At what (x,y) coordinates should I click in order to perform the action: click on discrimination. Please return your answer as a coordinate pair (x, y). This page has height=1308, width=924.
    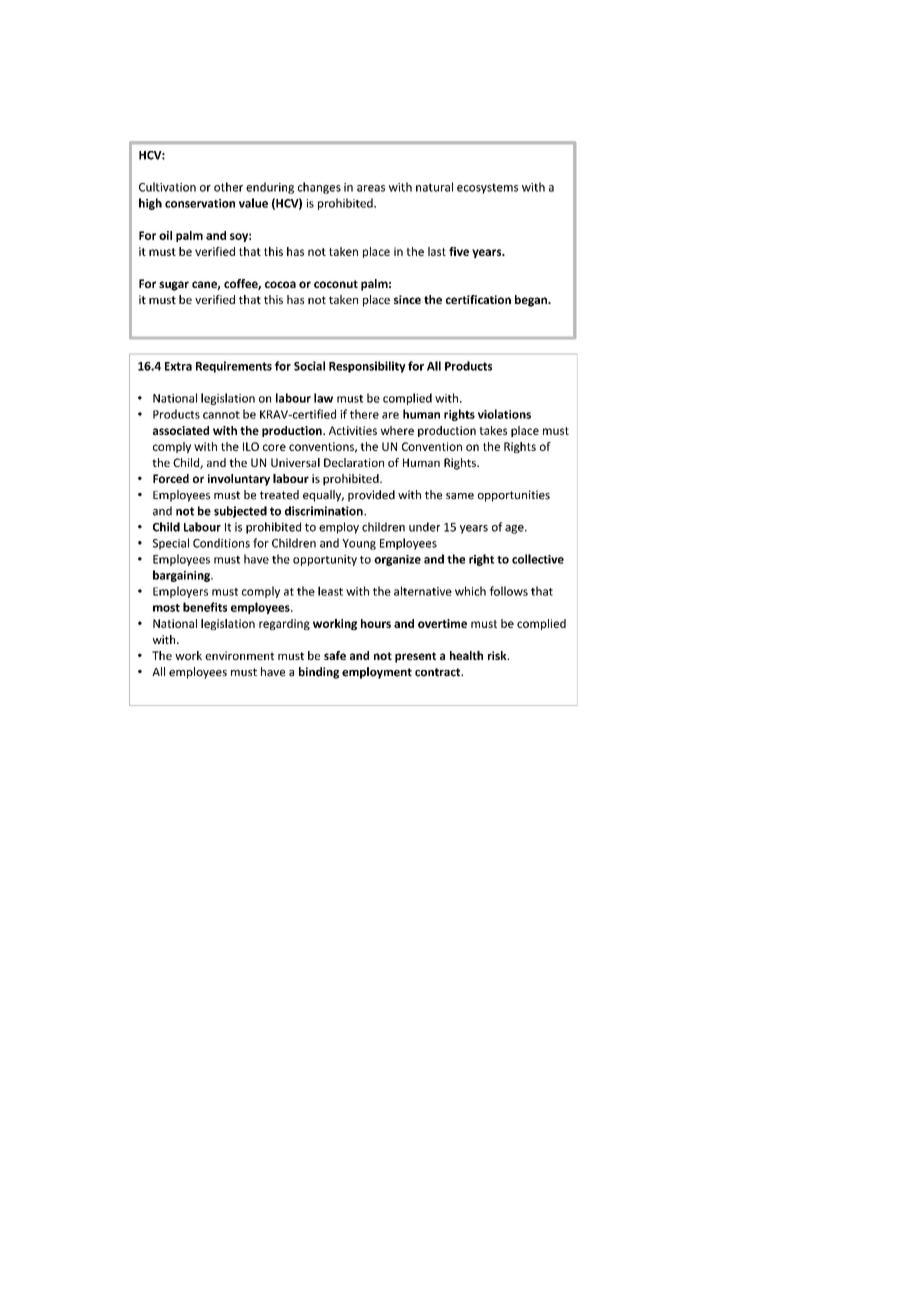
    Looking at the image, I should click on (325, 511).
